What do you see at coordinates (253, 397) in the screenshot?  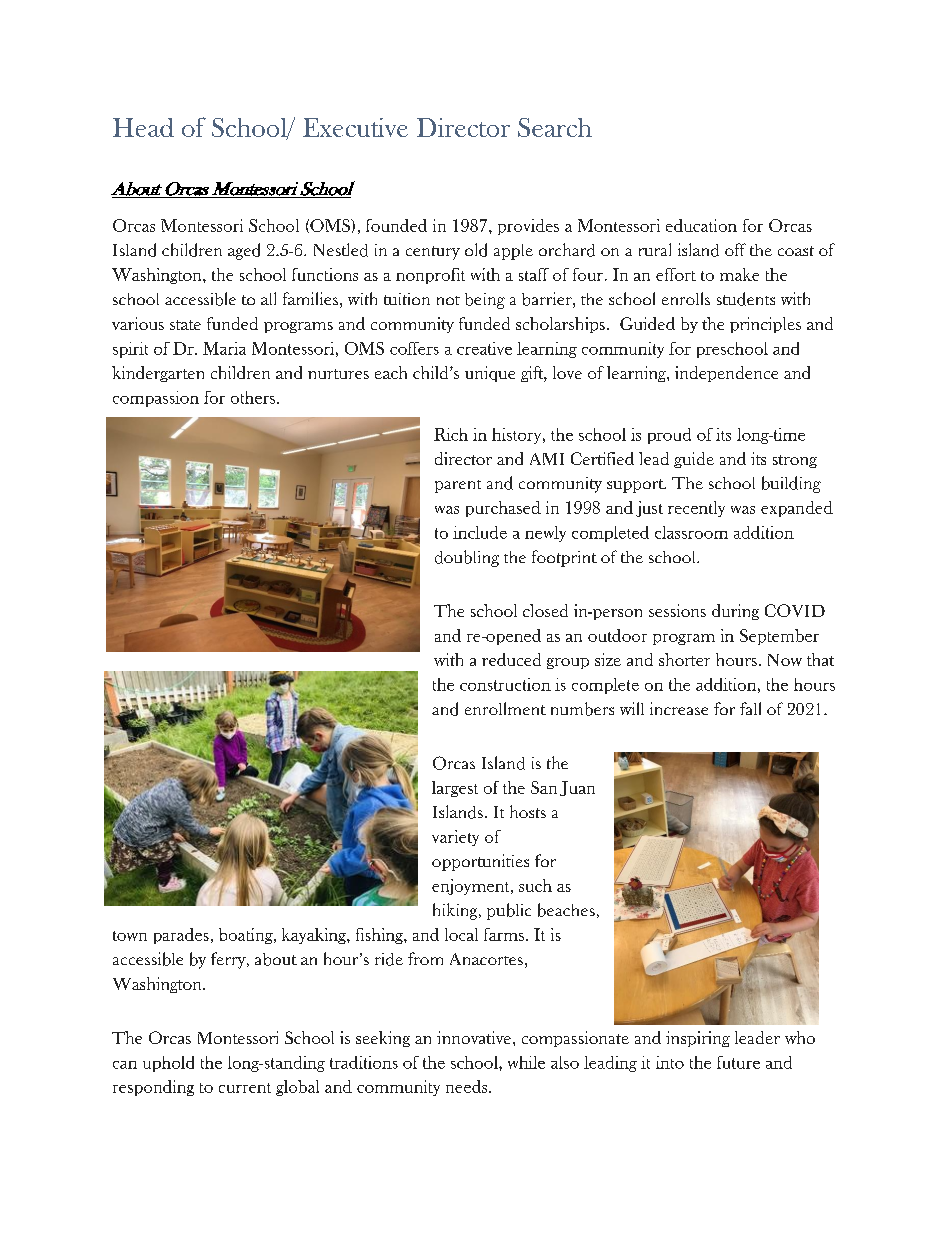 I see `others` at bounding box center [253, 397].
